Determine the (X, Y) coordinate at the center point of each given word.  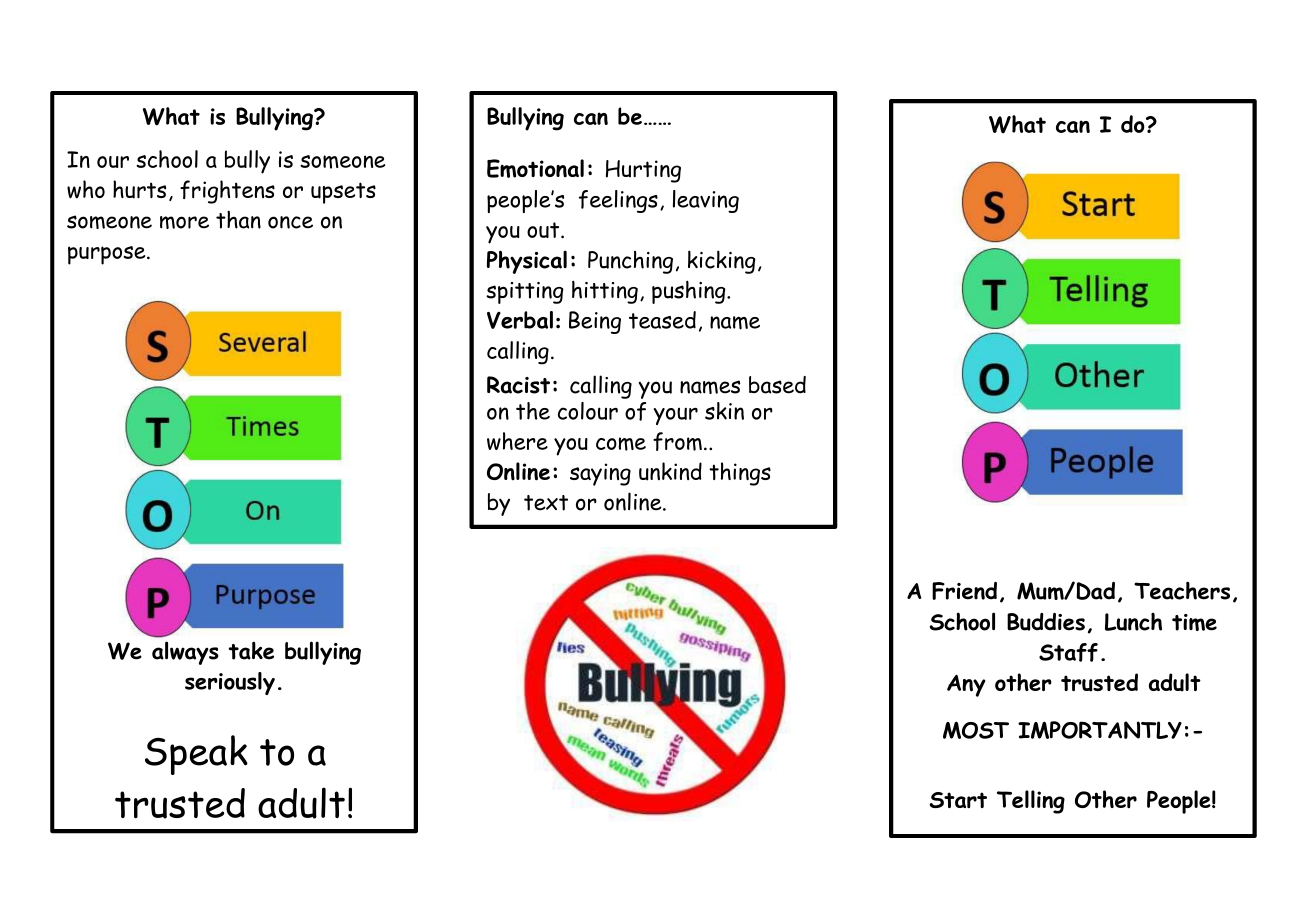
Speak (196, 755)
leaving (706, 201)
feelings (618, 201)
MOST (976, 730)
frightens (227, 192)
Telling (1031, 802)
